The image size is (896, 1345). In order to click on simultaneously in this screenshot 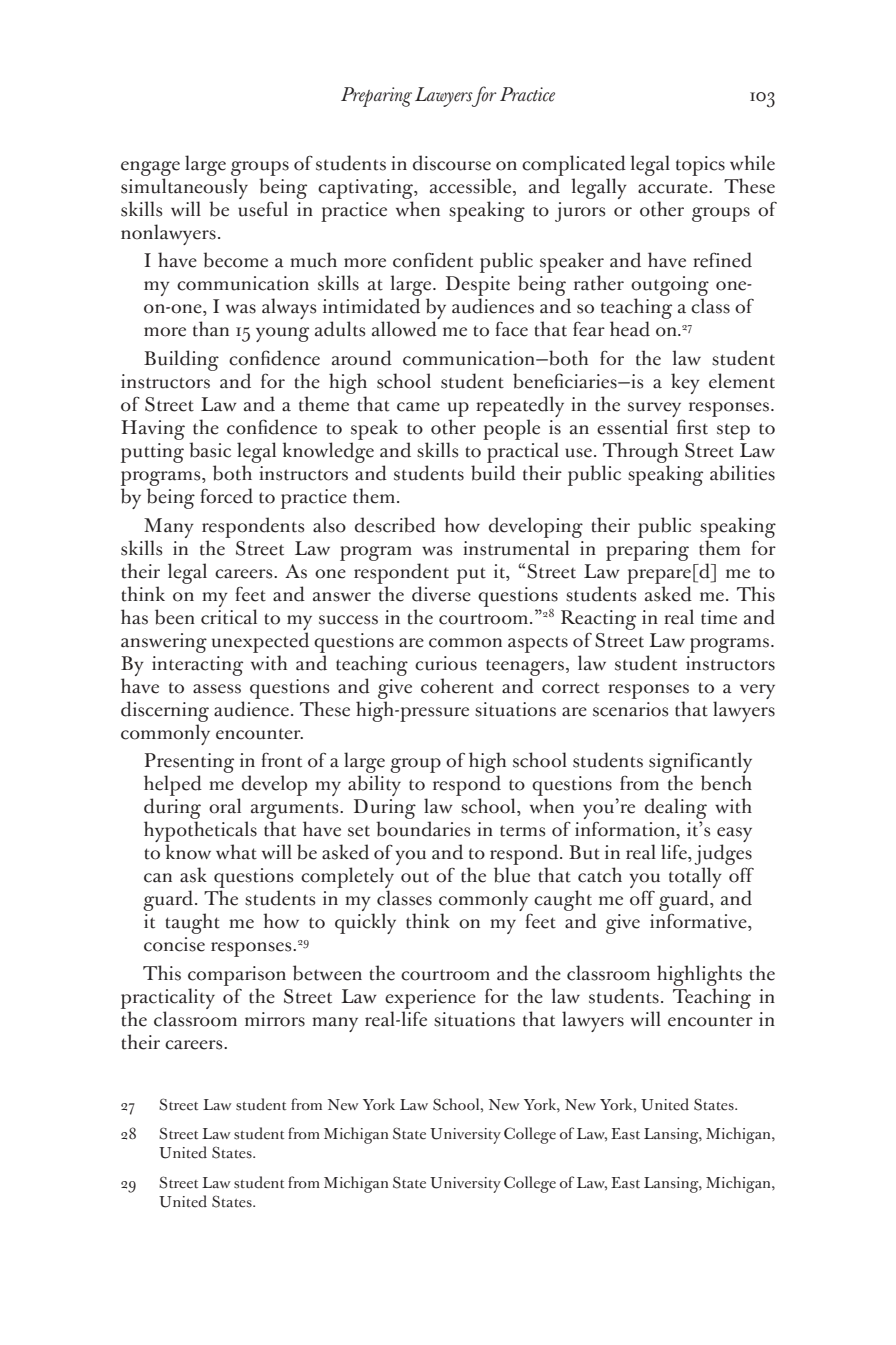, I will do `click(184, 188)`.
